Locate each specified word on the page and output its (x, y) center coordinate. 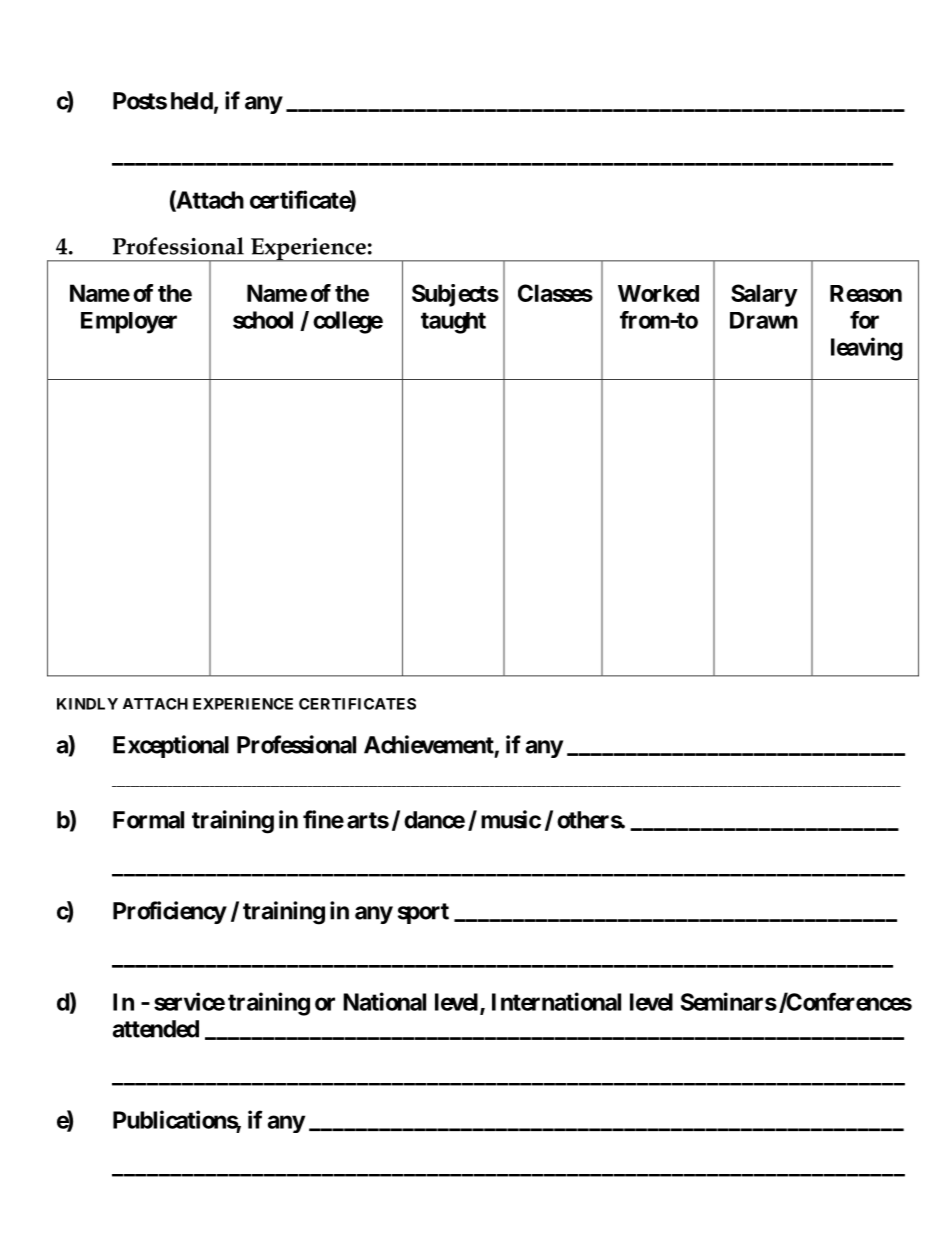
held (192, 101)
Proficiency (170, 912)
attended (156, 1029)
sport (423, 913)
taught (453, 323)
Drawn (764, 320)
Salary (764, 295)
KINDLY (87, 704)
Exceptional (171, 746)
